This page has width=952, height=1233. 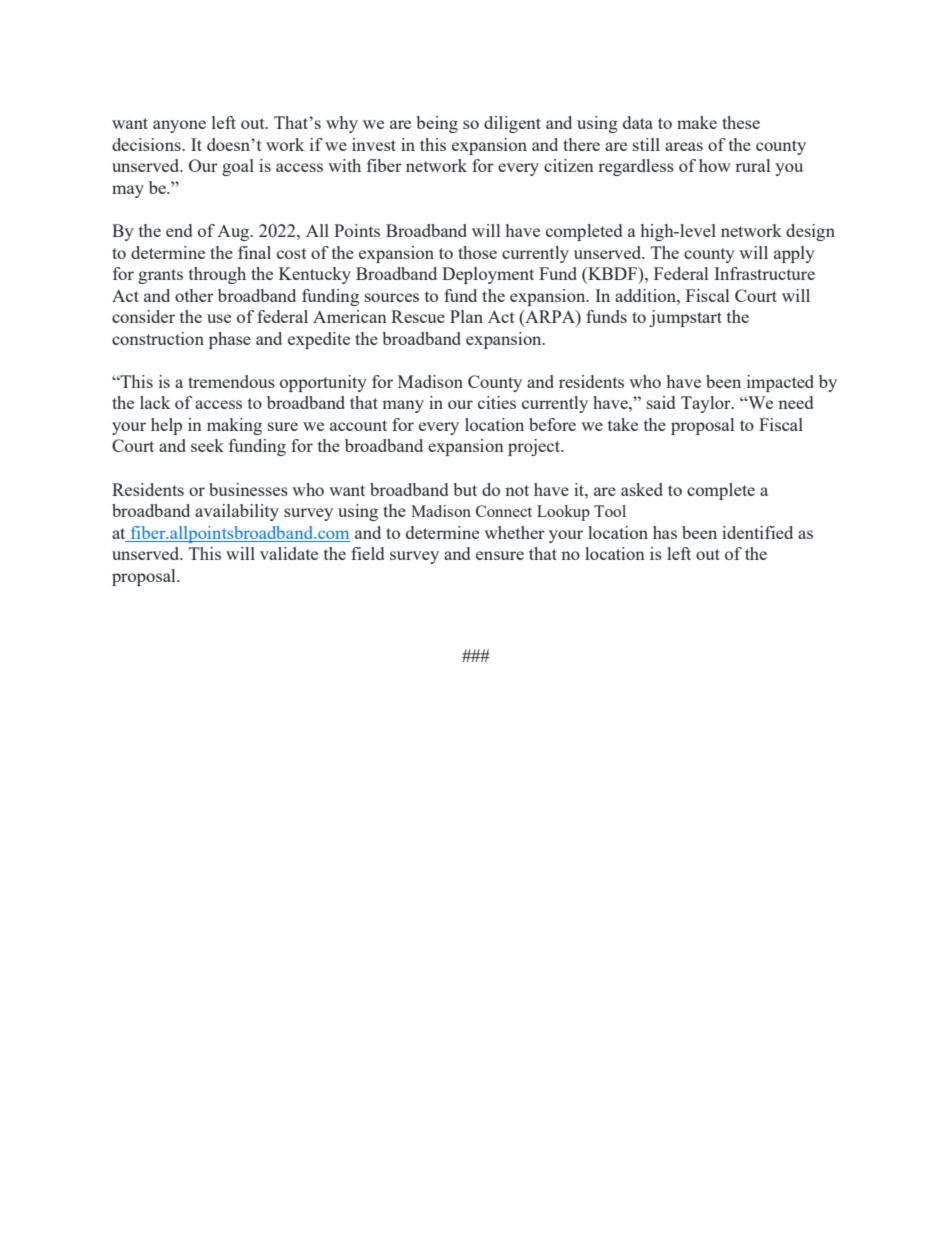 I want to click on Deployment, so click(x=488, y=275).
